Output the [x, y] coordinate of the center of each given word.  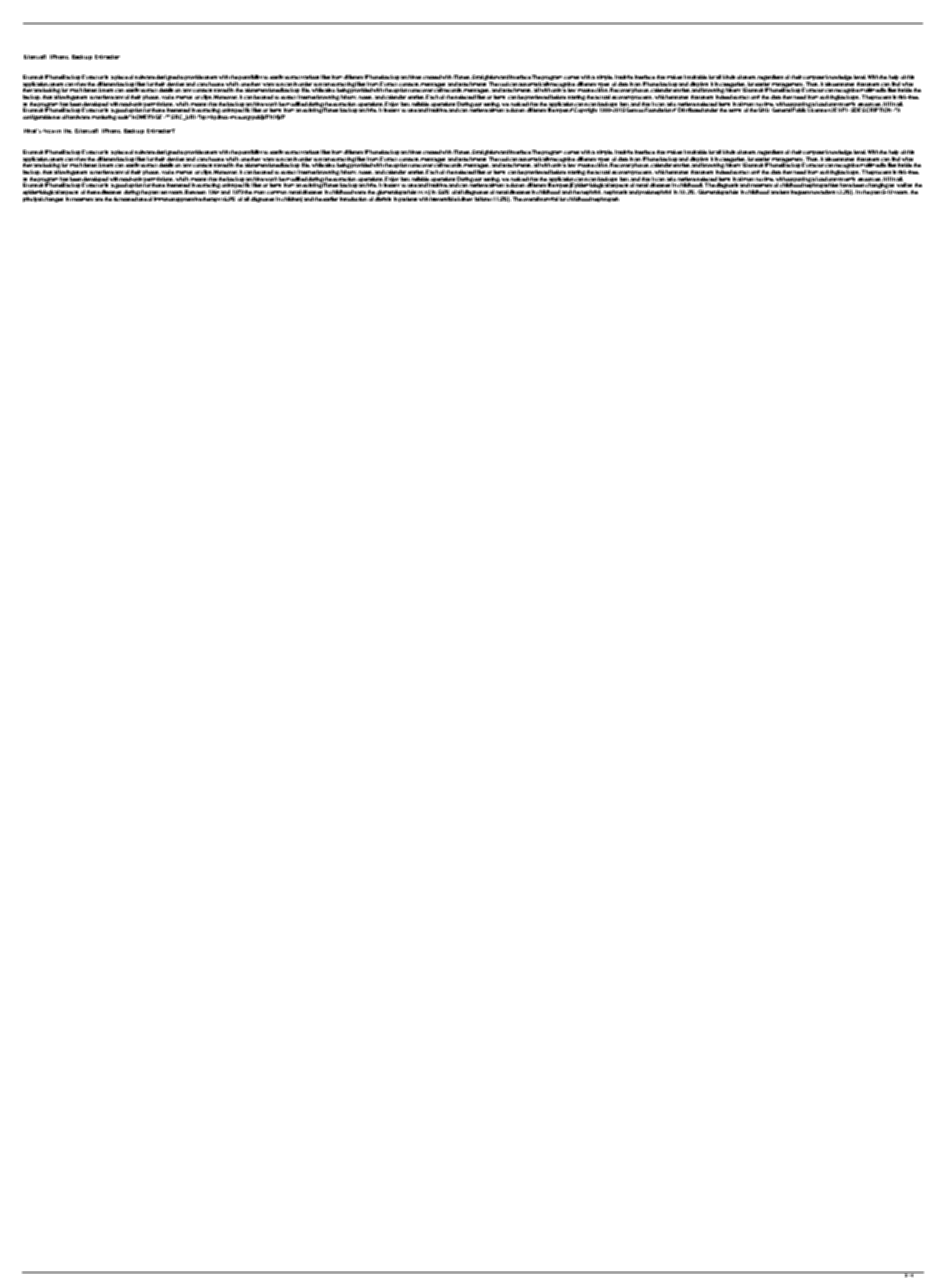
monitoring [104, 117]
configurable [37, 117]
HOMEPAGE [148, 117]
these [93, 192]
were [360, 192]
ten [164, 192]
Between [195, 192]
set [56, 117]
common [277, 192]
